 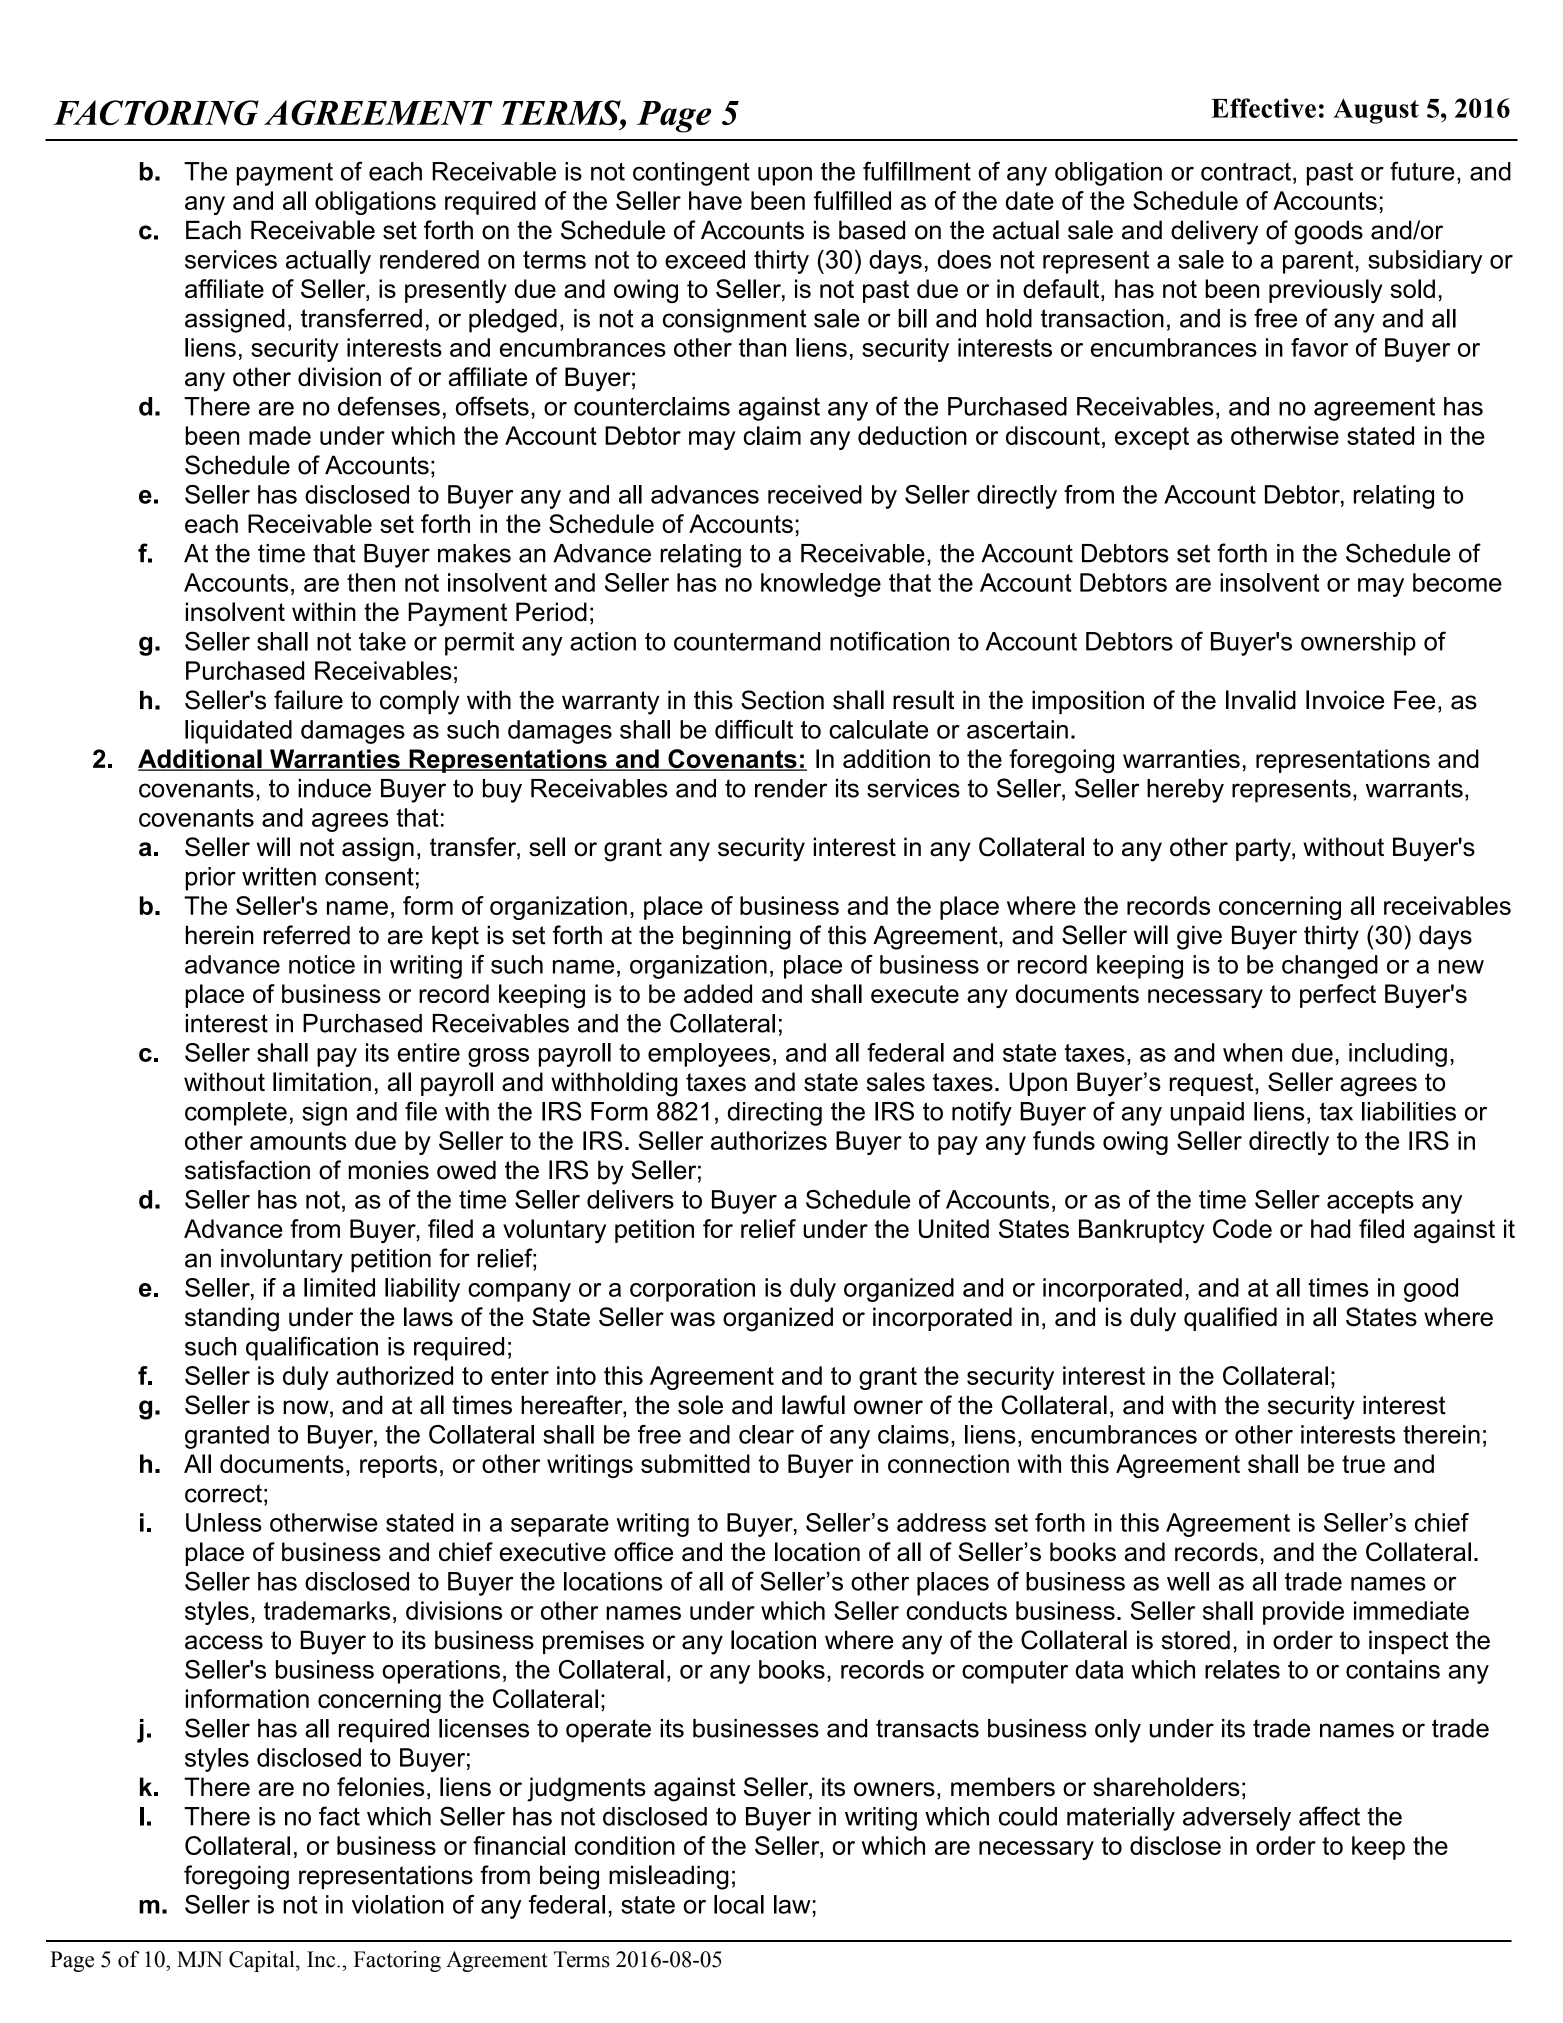 What do you see at coordinates (821, 585) in the page?
I see `knowledge` at bounding box center [821, 585].
